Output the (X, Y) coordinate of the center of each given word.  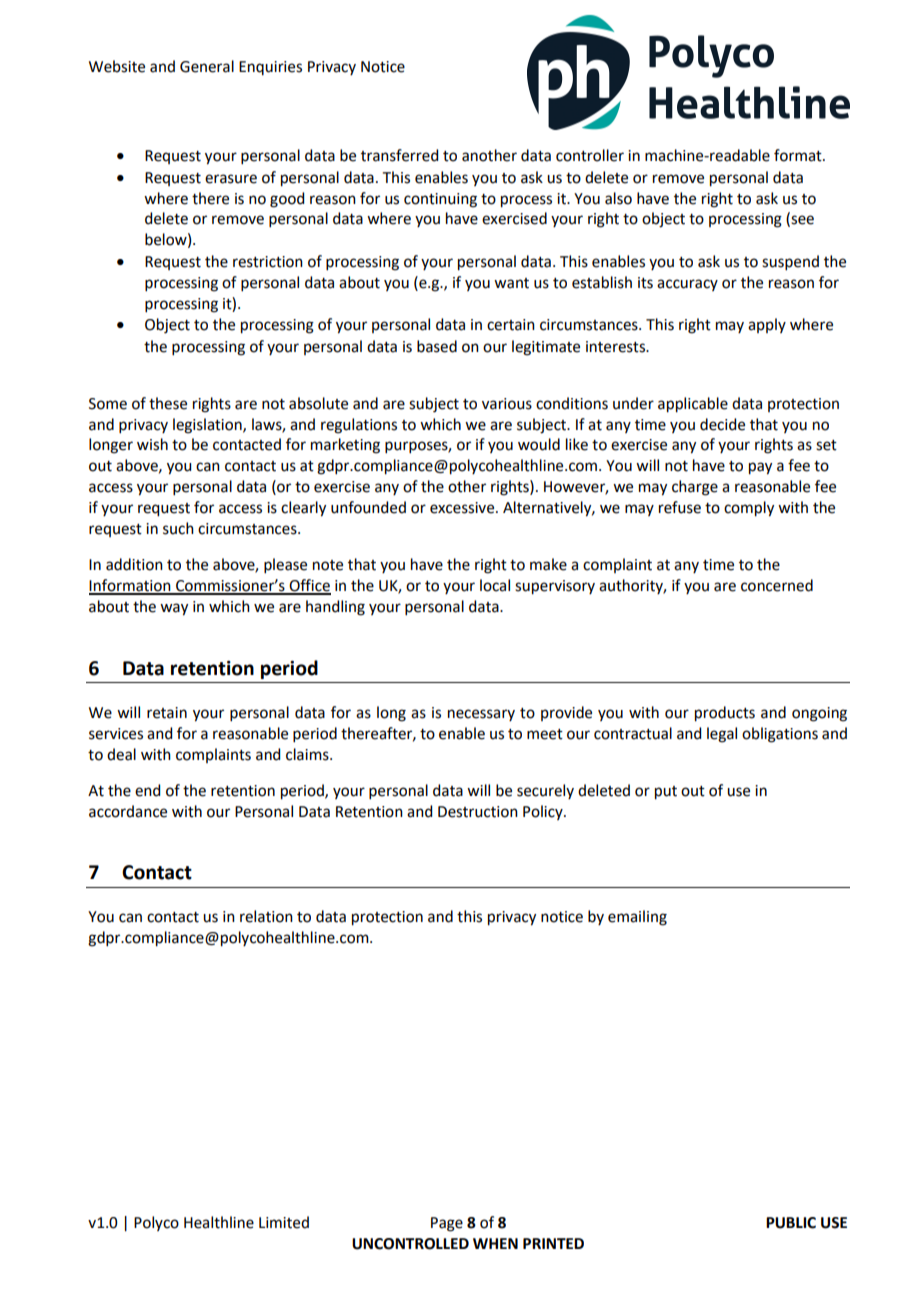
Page (447, 1224)
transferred (399, 155)
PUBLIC (791, 1223)
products (725, 714)
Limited (284, 1222)
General (207, 66)
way (174, 609)
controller (590, 155)
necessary (481, 715)
